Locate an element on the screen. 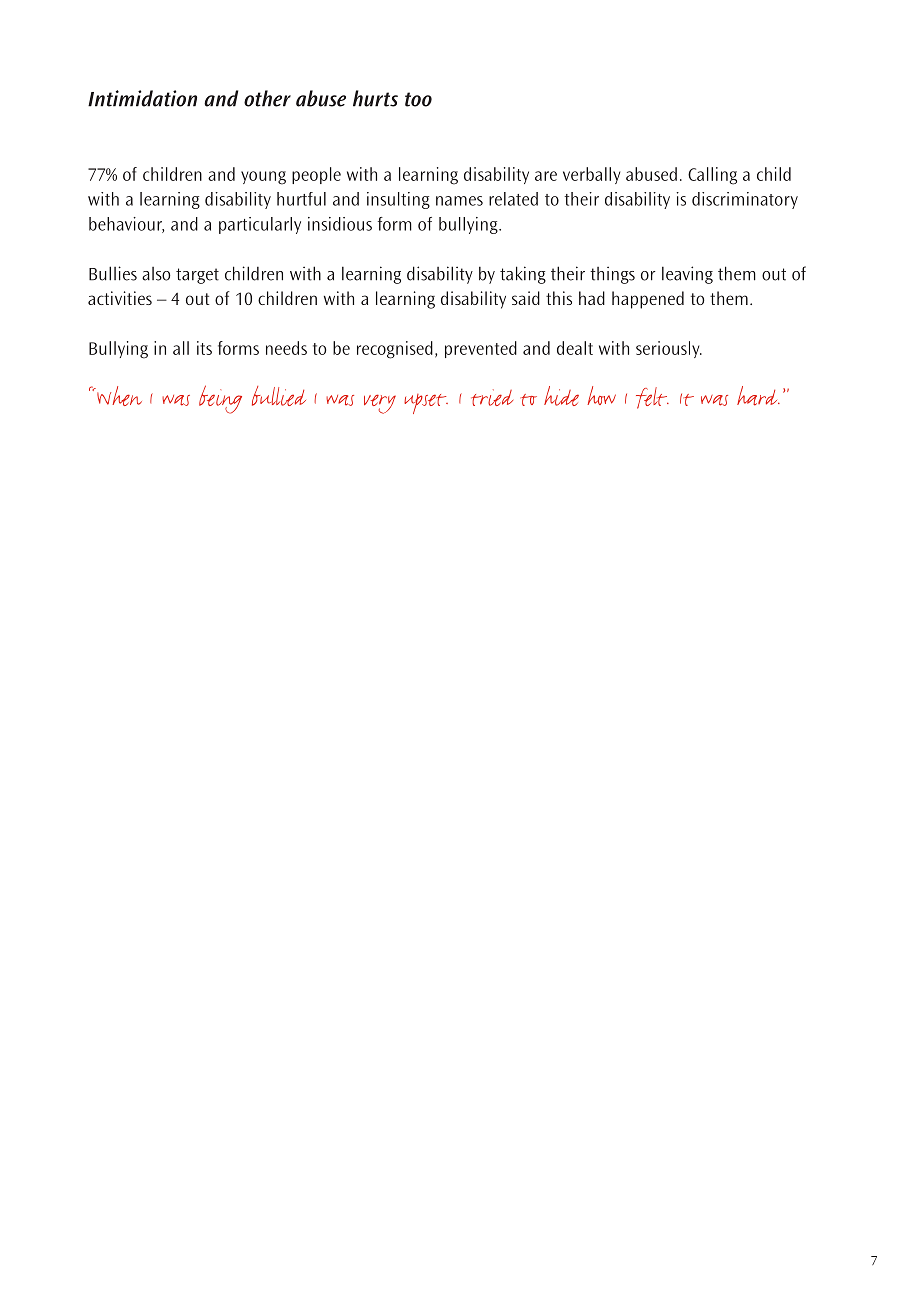 This screenshot has width=924, height=1308. Calling is located at coordinates (712, 176).
